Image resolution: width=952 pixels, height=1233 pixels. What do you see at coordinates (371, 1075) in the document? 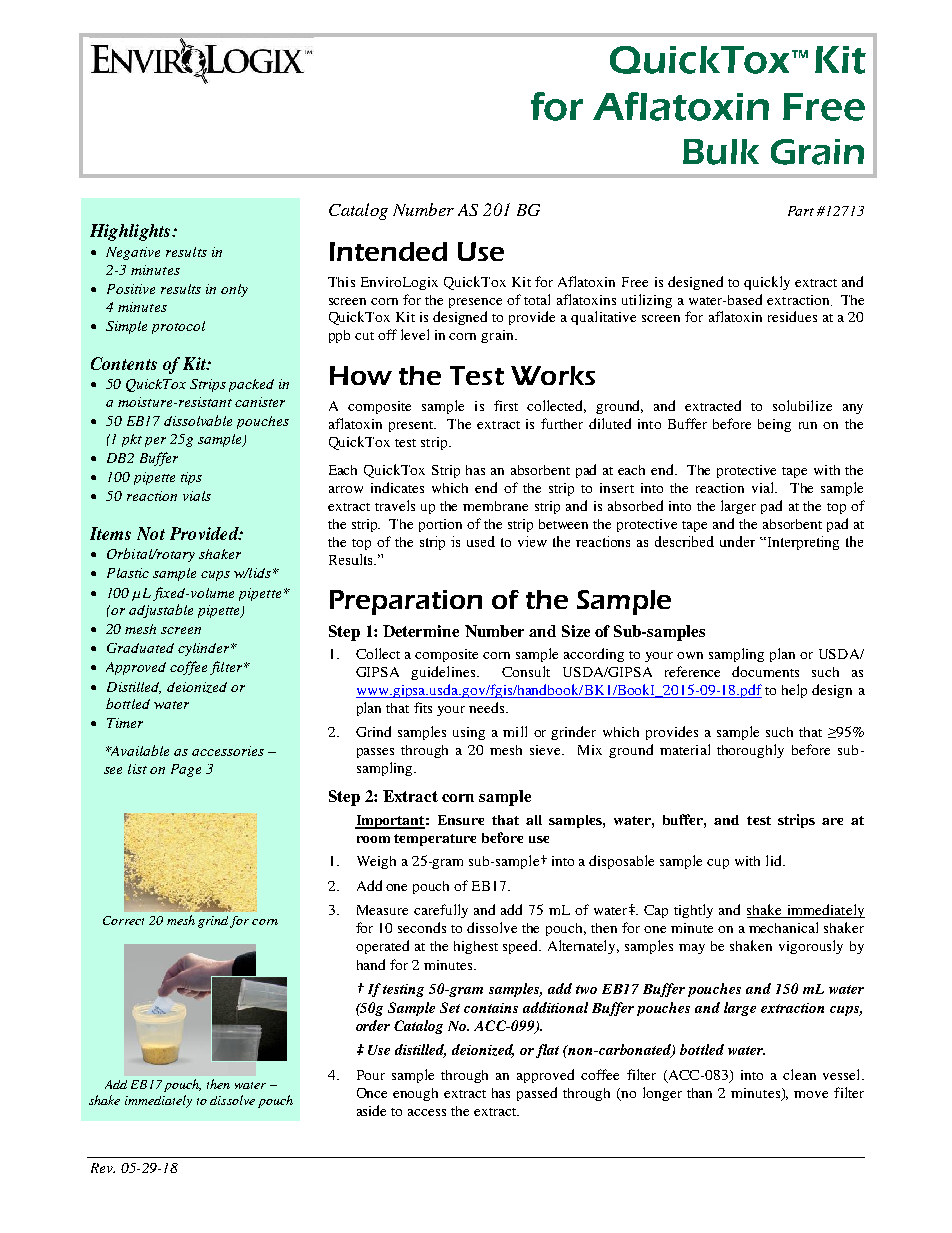
I see `Pour` at bounding box center [371, 1075].
